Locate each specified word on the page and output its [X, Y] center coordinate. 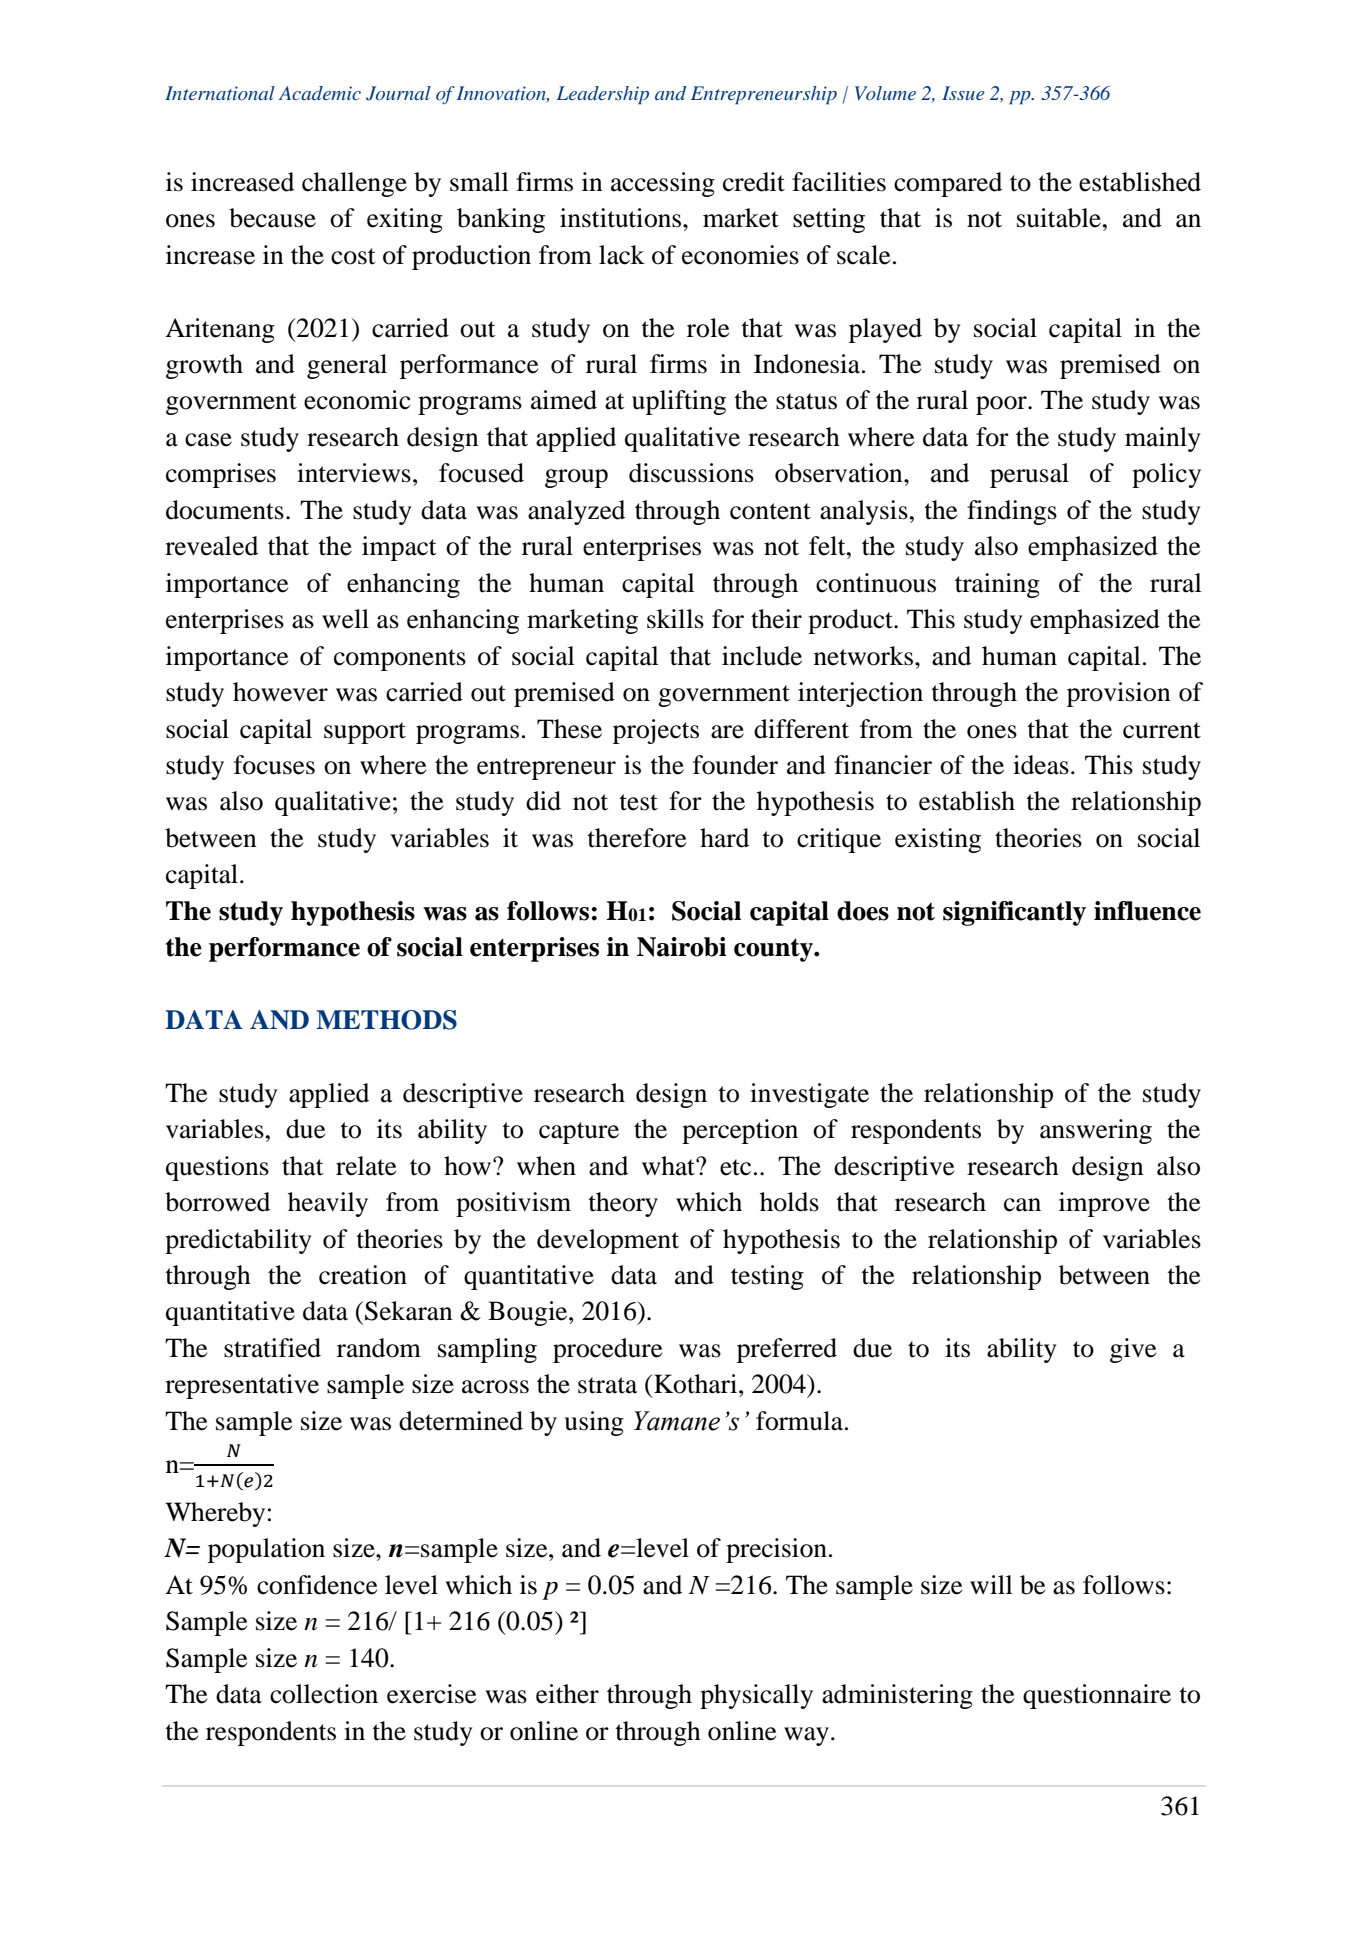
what [669, 1166]
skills [675, 619]
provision [1119, 694]
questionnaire [1097, 1696]
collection [324, 1694]
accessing [663, 184]
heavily [328, 1204]
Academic [320, 93]
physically [756, 1696]
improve [1104, 1204]
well [345, 619]
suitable [1059, 218]
